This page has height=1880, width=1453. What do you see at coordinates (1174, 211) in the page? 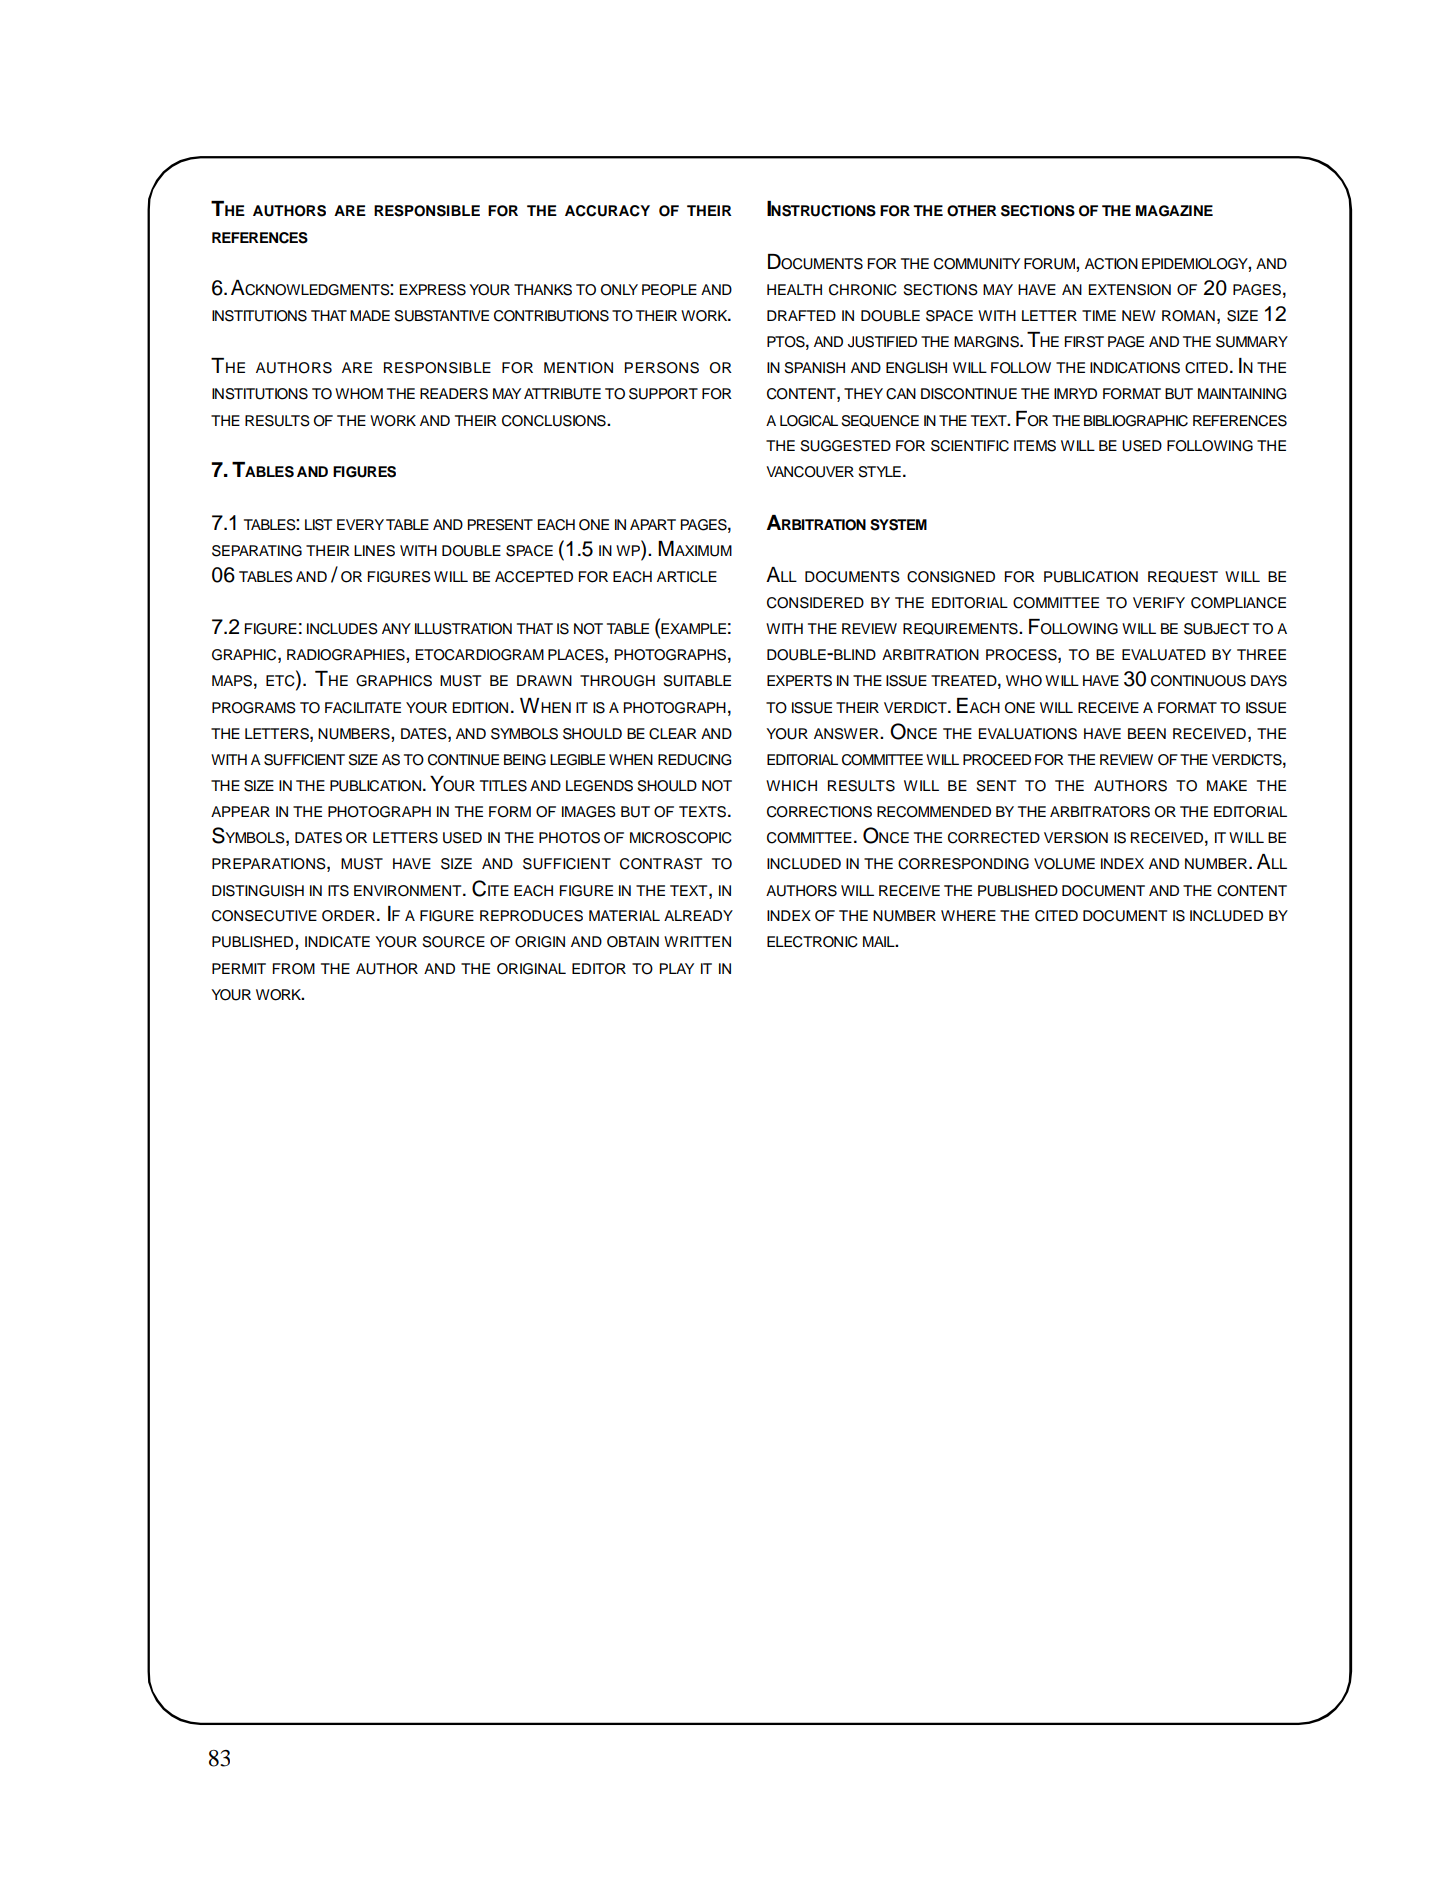
I see `MAGAZINE` at bounding box center [1174, 211].
